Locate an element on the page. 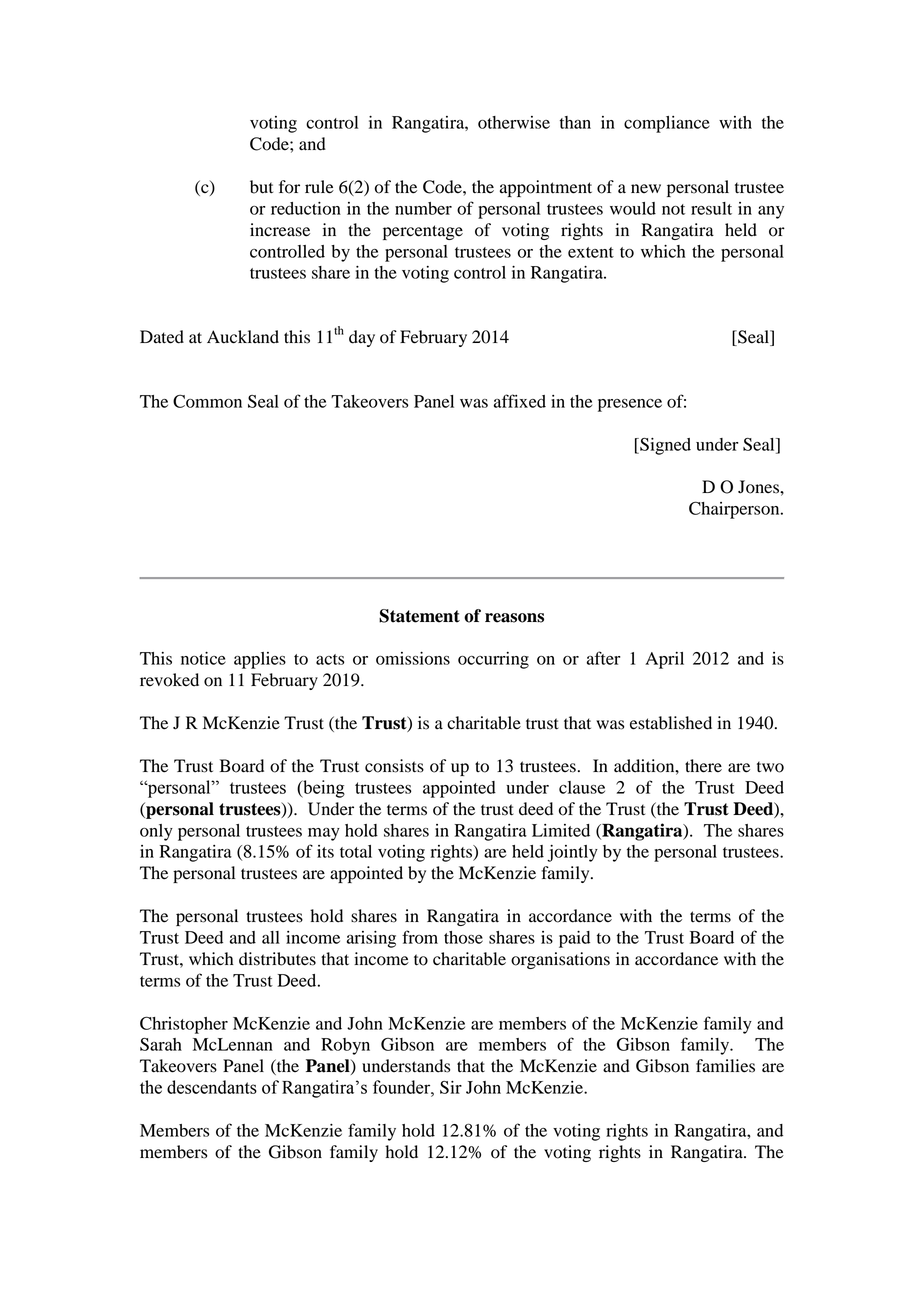  compliance is located at coordinates (667, 124).
